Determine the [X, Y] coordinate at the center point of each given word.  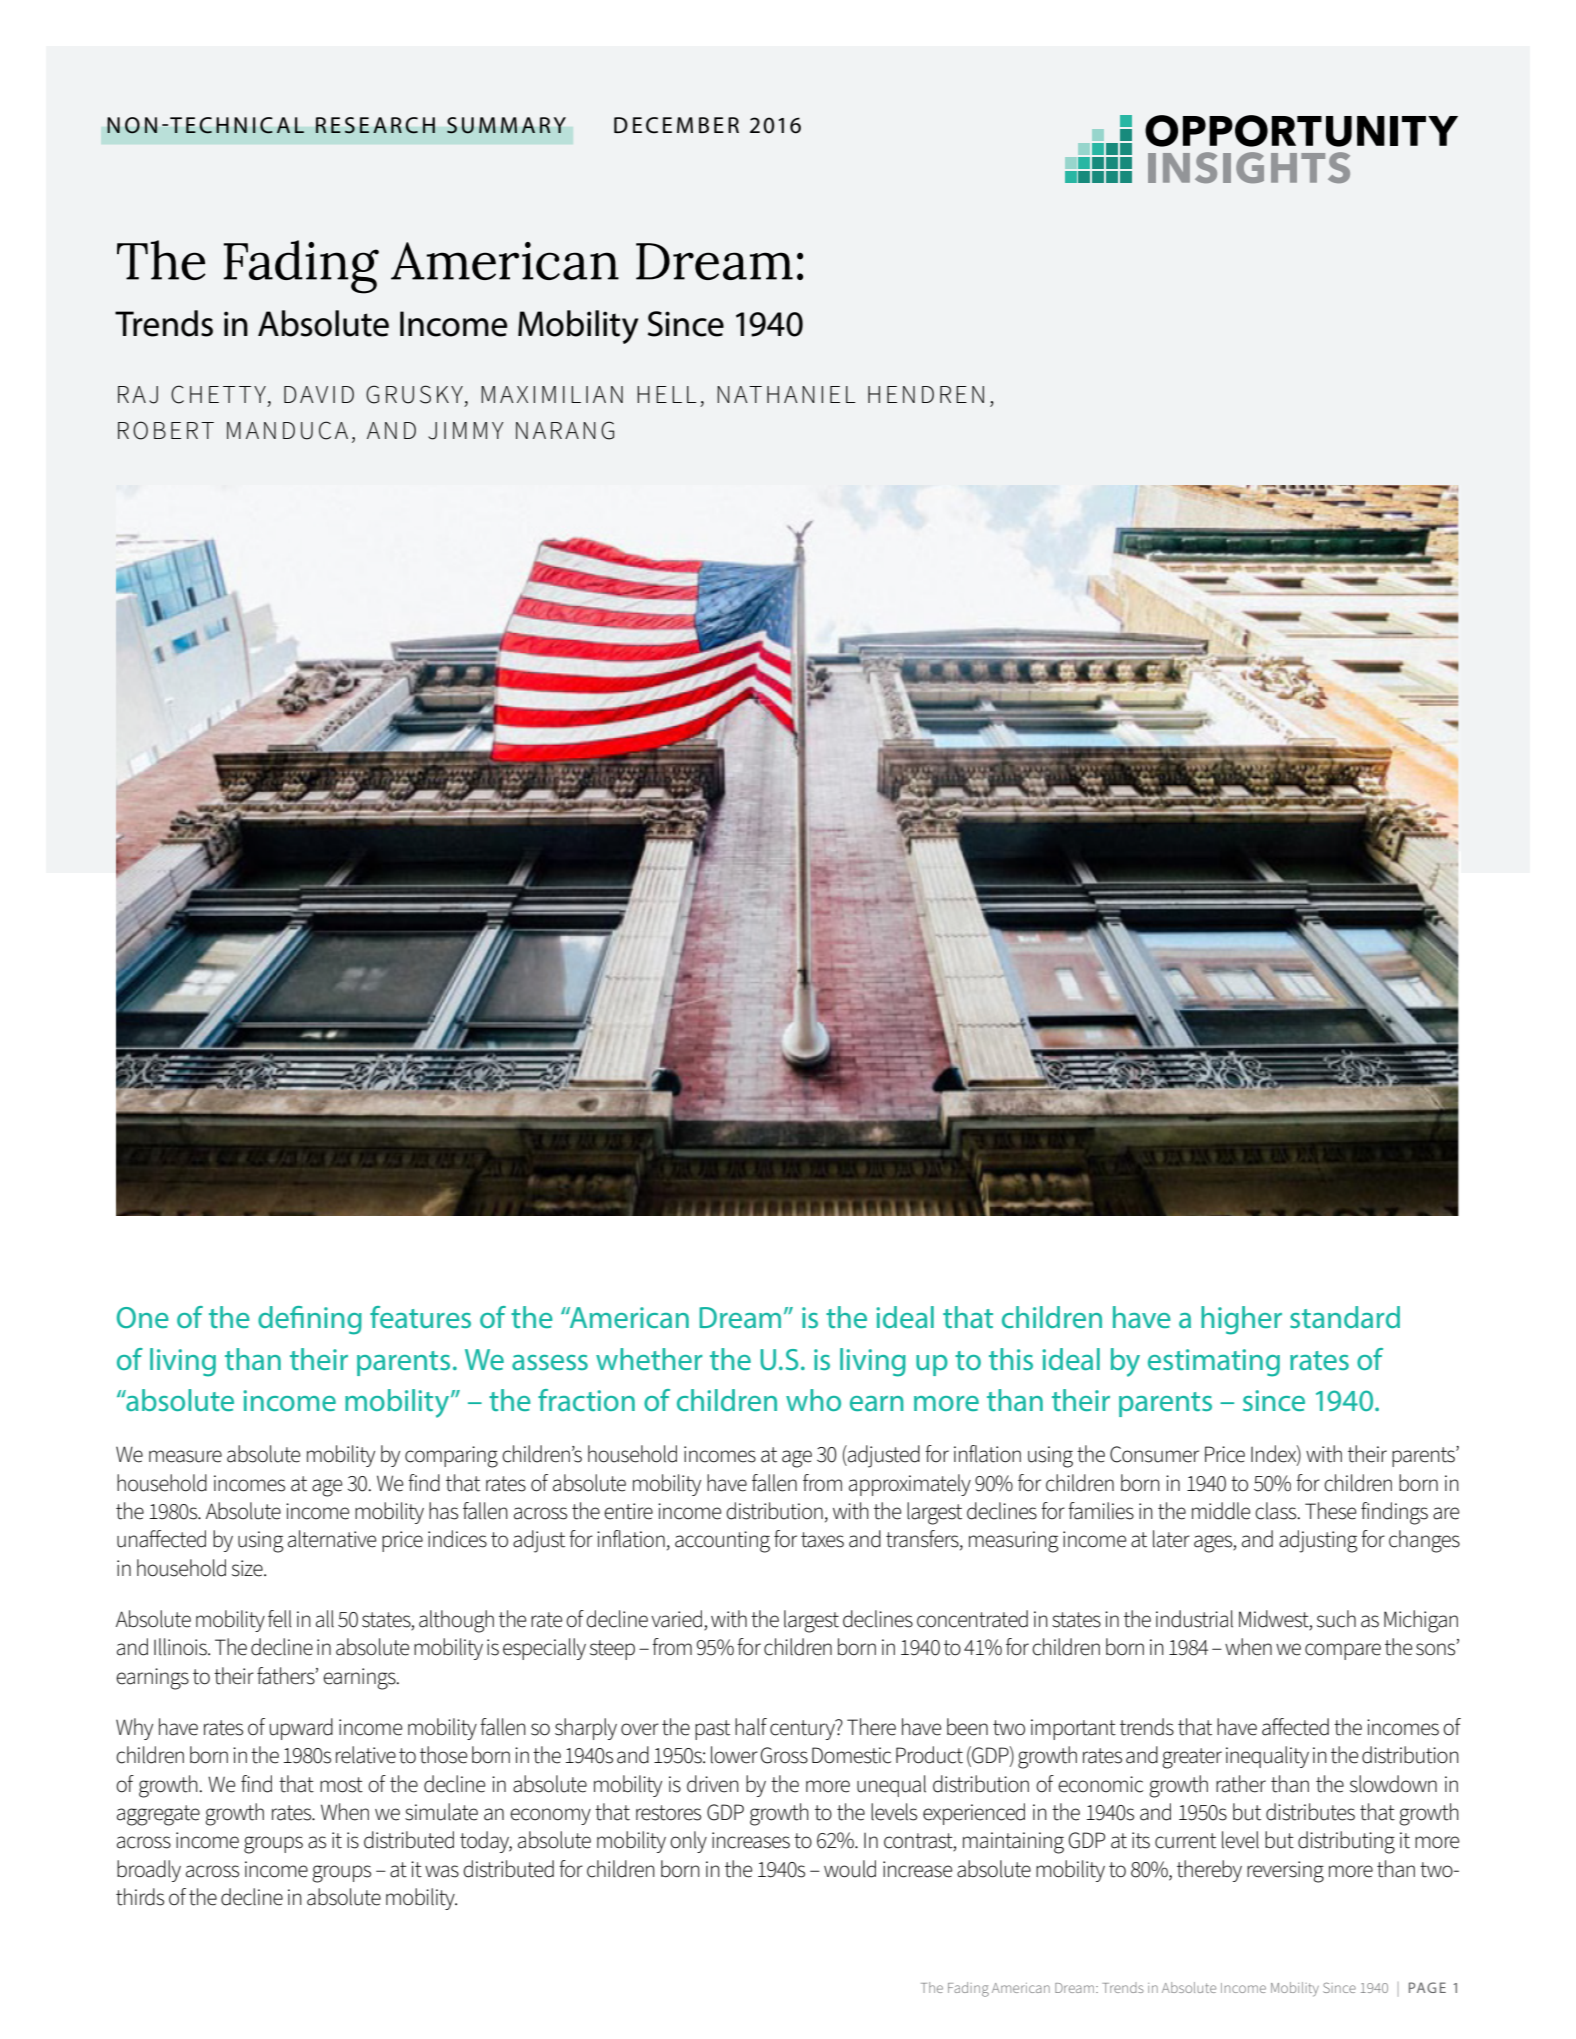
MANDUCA [287, 430]
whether [649, 1359]
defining [310, 1320]
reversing [1285, 1872]
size [248, 1568]
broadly [149, 1871]
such [1336, 1619]
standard [1345, 1317]
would [850, 1869]
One [143, 1317]
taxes [822, 1540]
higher [1241, 1320]
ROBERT [166, 430]
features [420, 1317]
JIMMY [466, 431]
